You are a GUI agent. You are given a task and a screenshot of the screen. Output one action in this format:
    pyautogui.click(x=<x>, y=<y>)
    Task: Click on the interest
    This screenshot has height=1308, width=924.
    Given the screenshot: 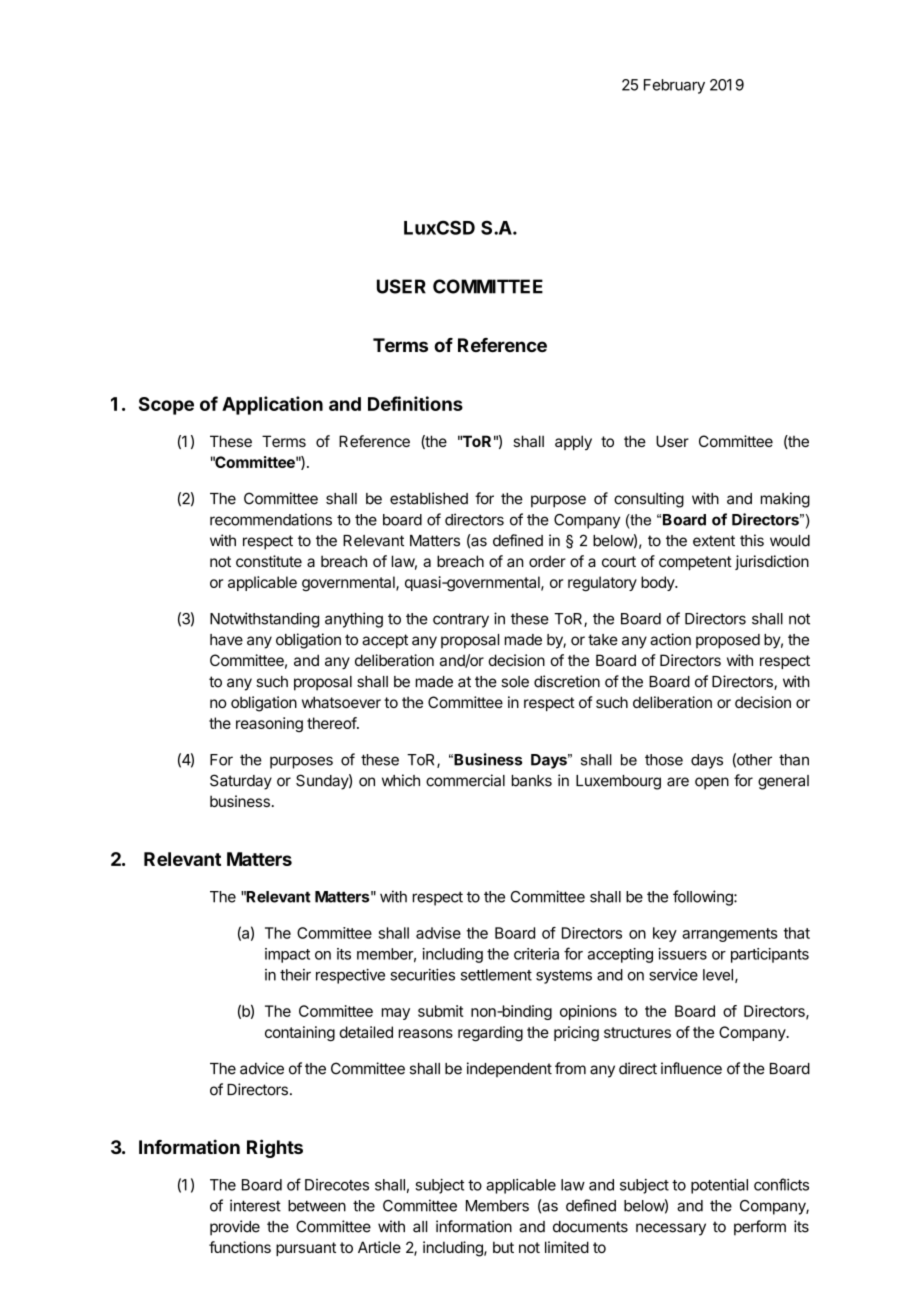 What is the action you would take?
    pyautogui.click(x=255, y=1205)
